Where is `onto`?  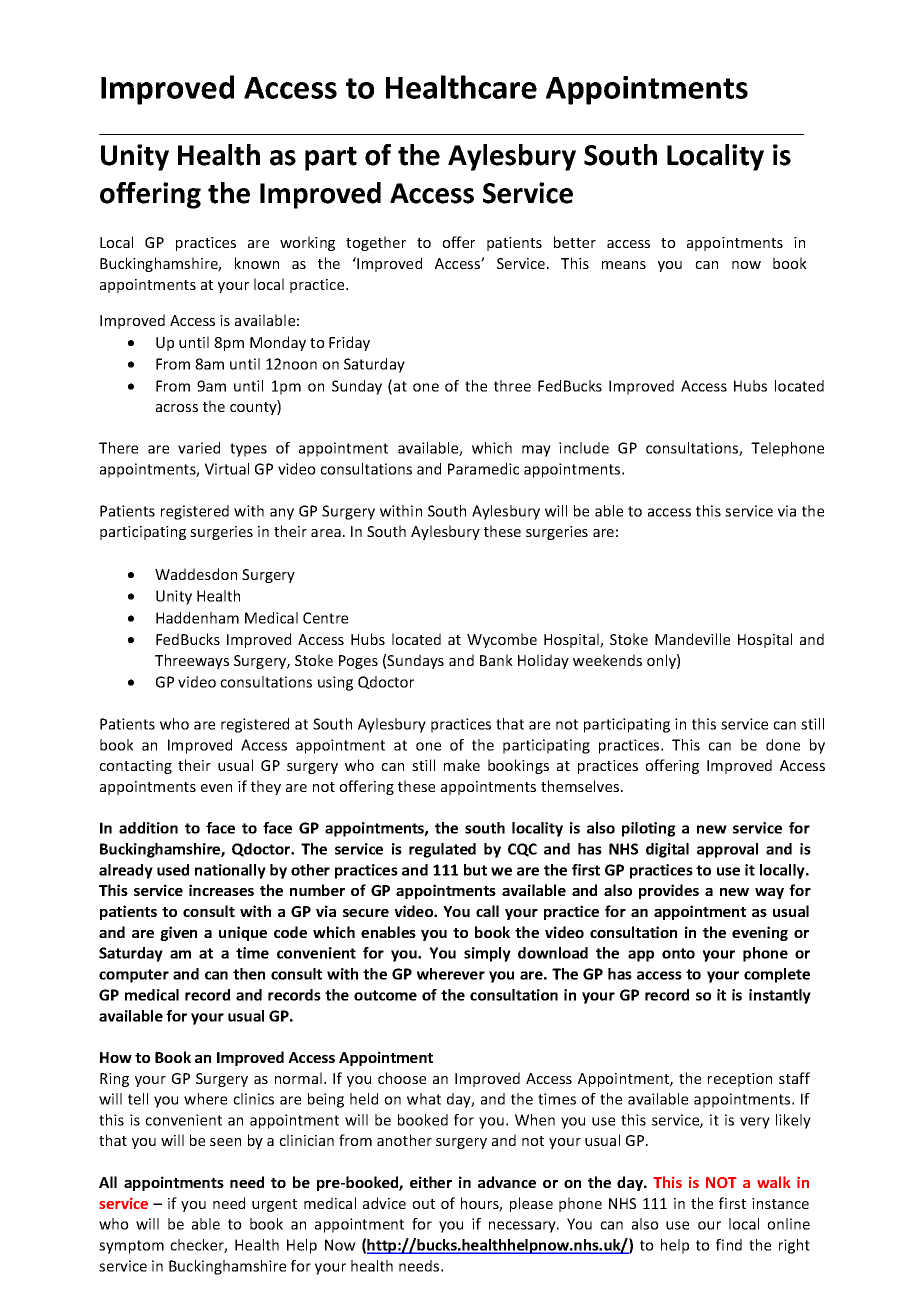
onto is located at coordinates (678, 953).
